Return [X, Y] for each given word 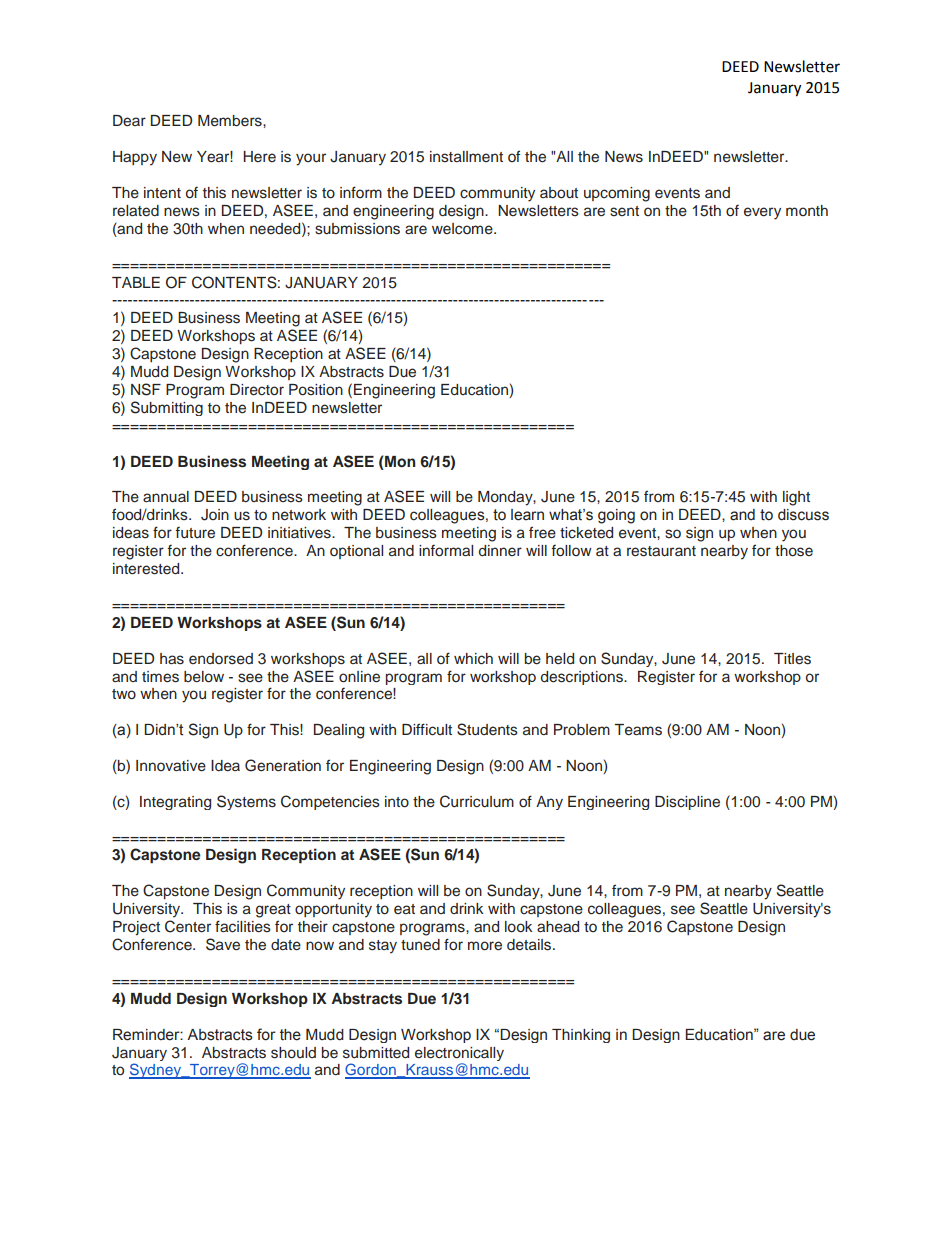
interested [147, 569]
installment [466, 157]
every [762, 213]
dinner [500, 550]
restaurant [661, 551]
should [293, 1053]
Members [231, 121]
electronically [459, 1054]
